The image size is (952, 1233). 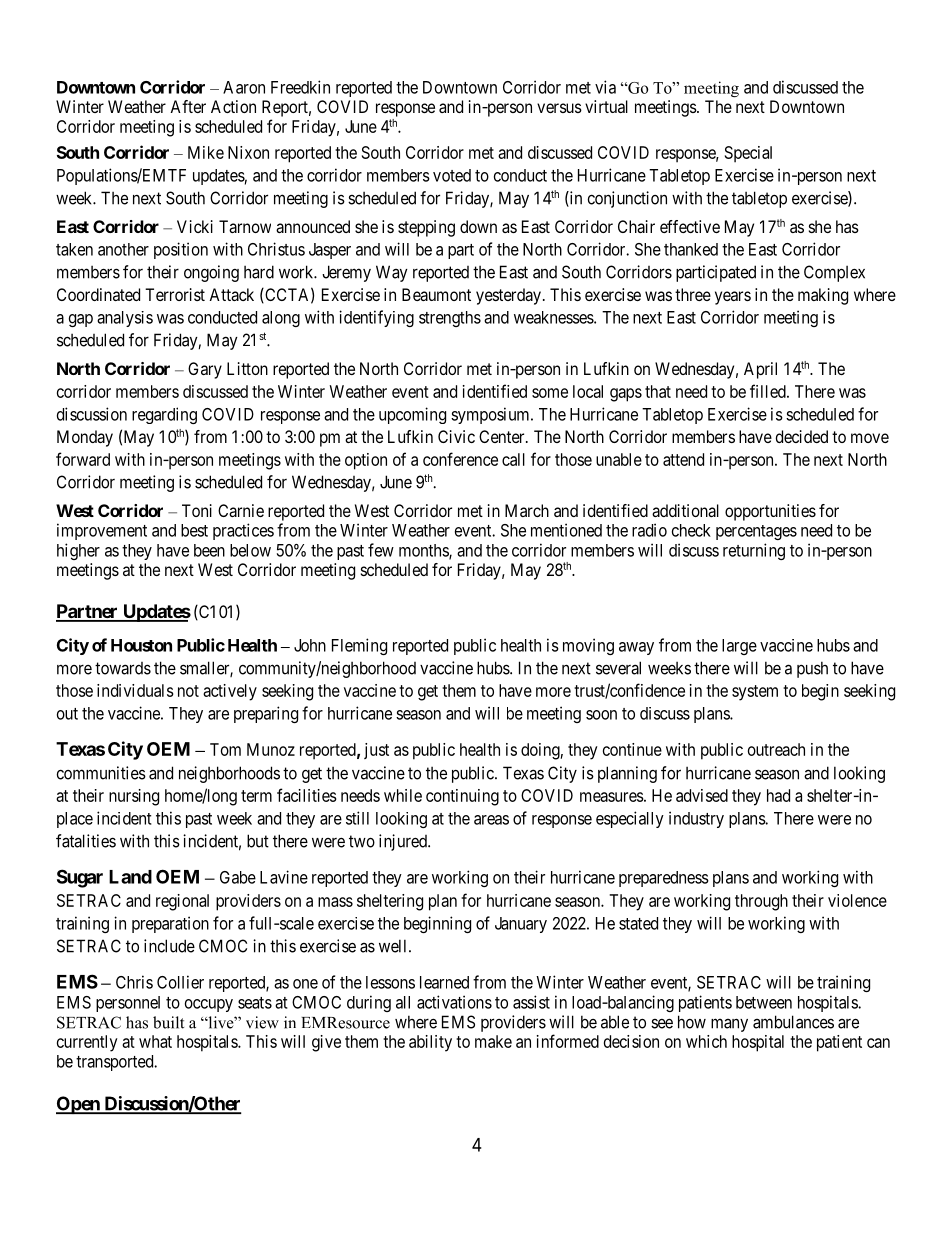 What do you see at coordinates (606, 106) in the image?
I see `virtual` at bounding box center [606, 106].
